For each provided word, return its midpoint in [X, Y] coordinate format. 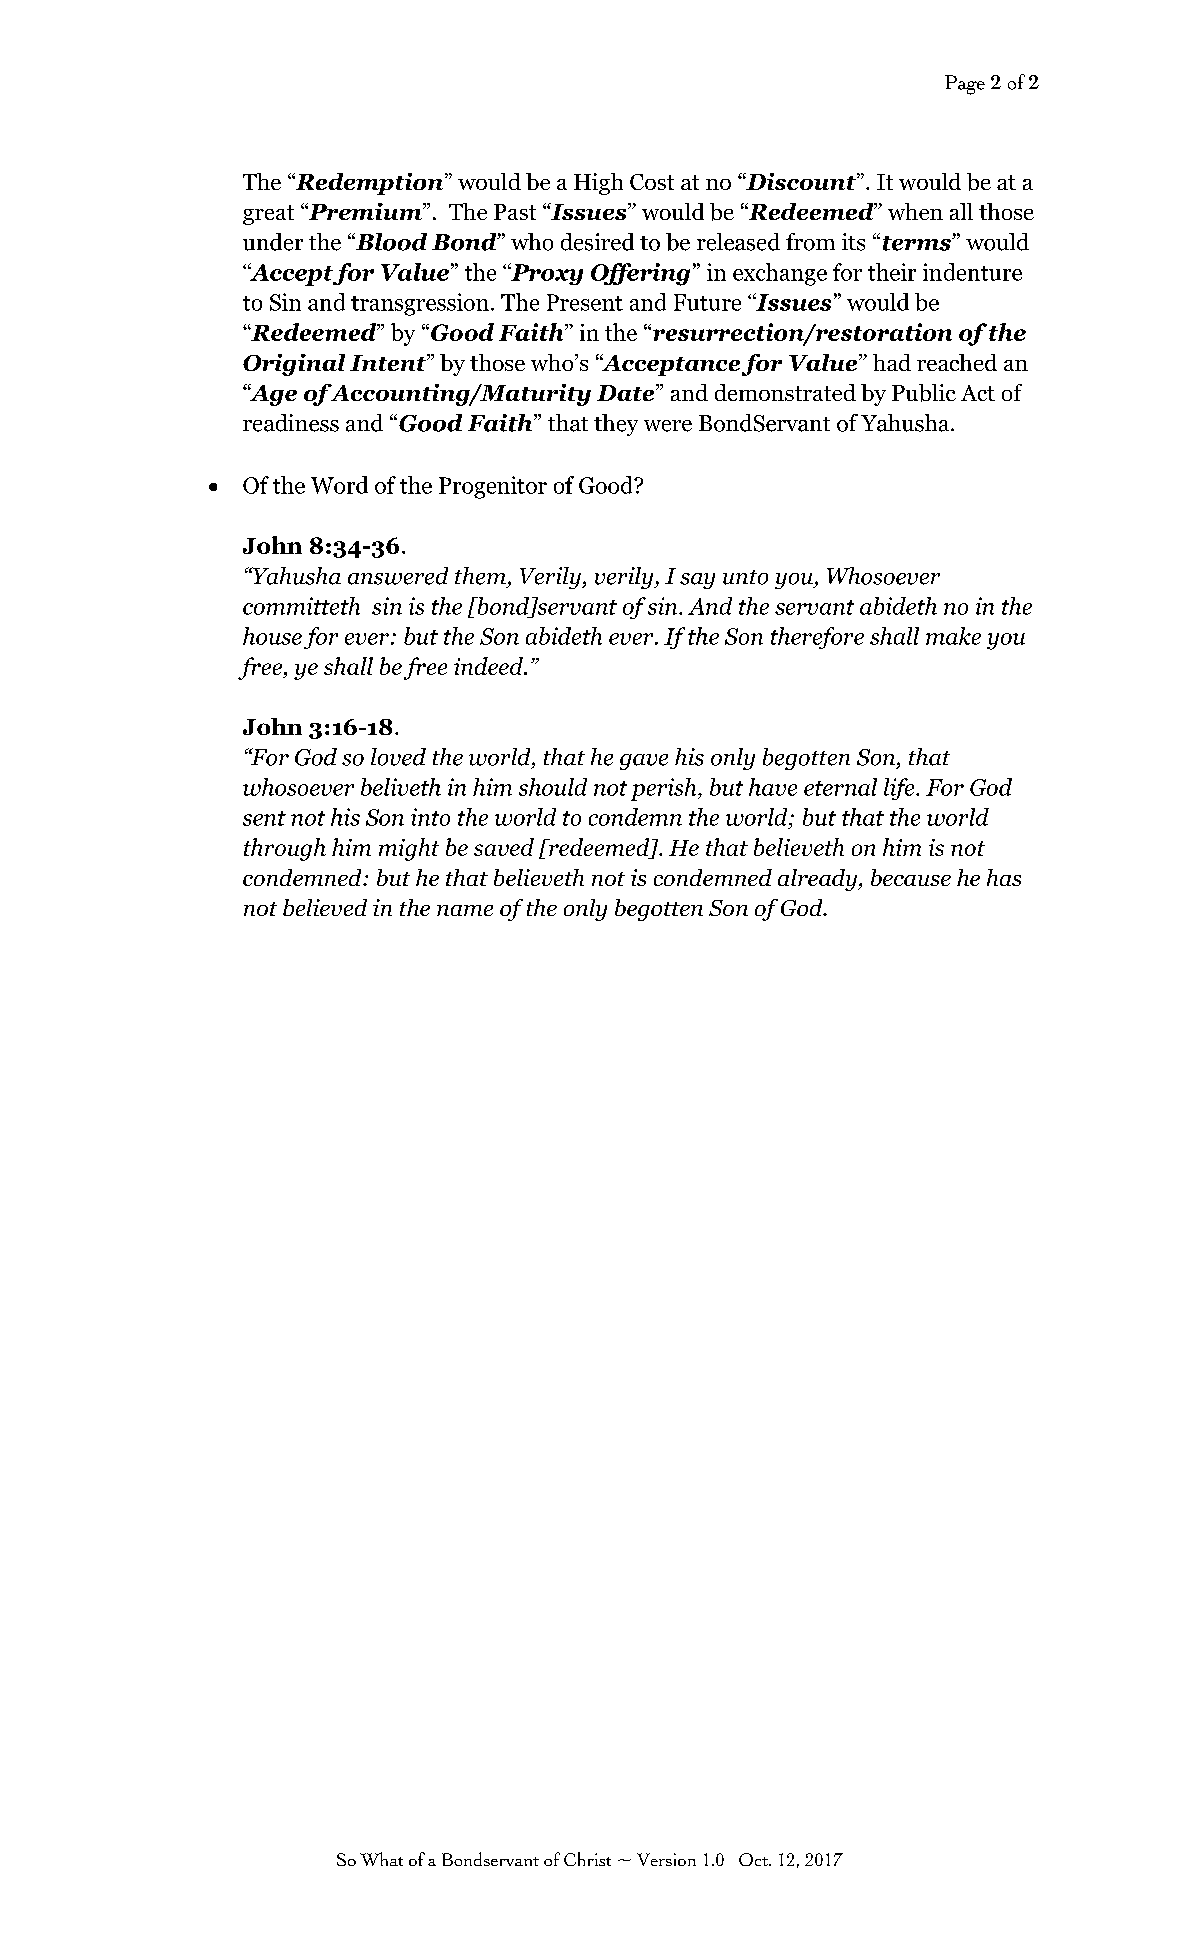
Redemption [368, 184]
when [915, 211]
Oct [754, 1859]
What [381, 1859]
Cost [652, 182]
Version [666, 1859]
